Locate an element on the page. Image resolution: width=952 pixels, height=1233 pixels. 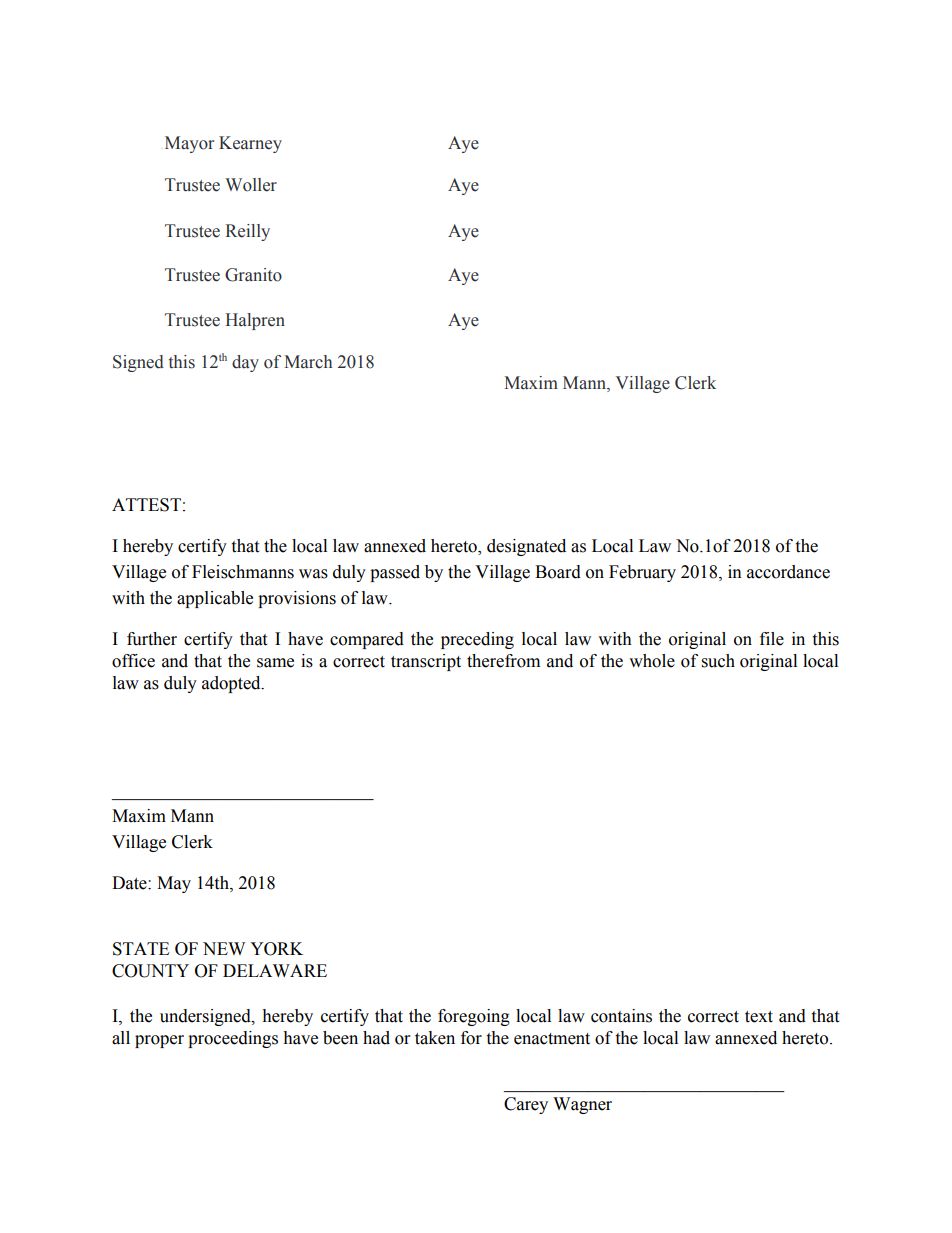
taken is located at coordinates (435, 1038).
